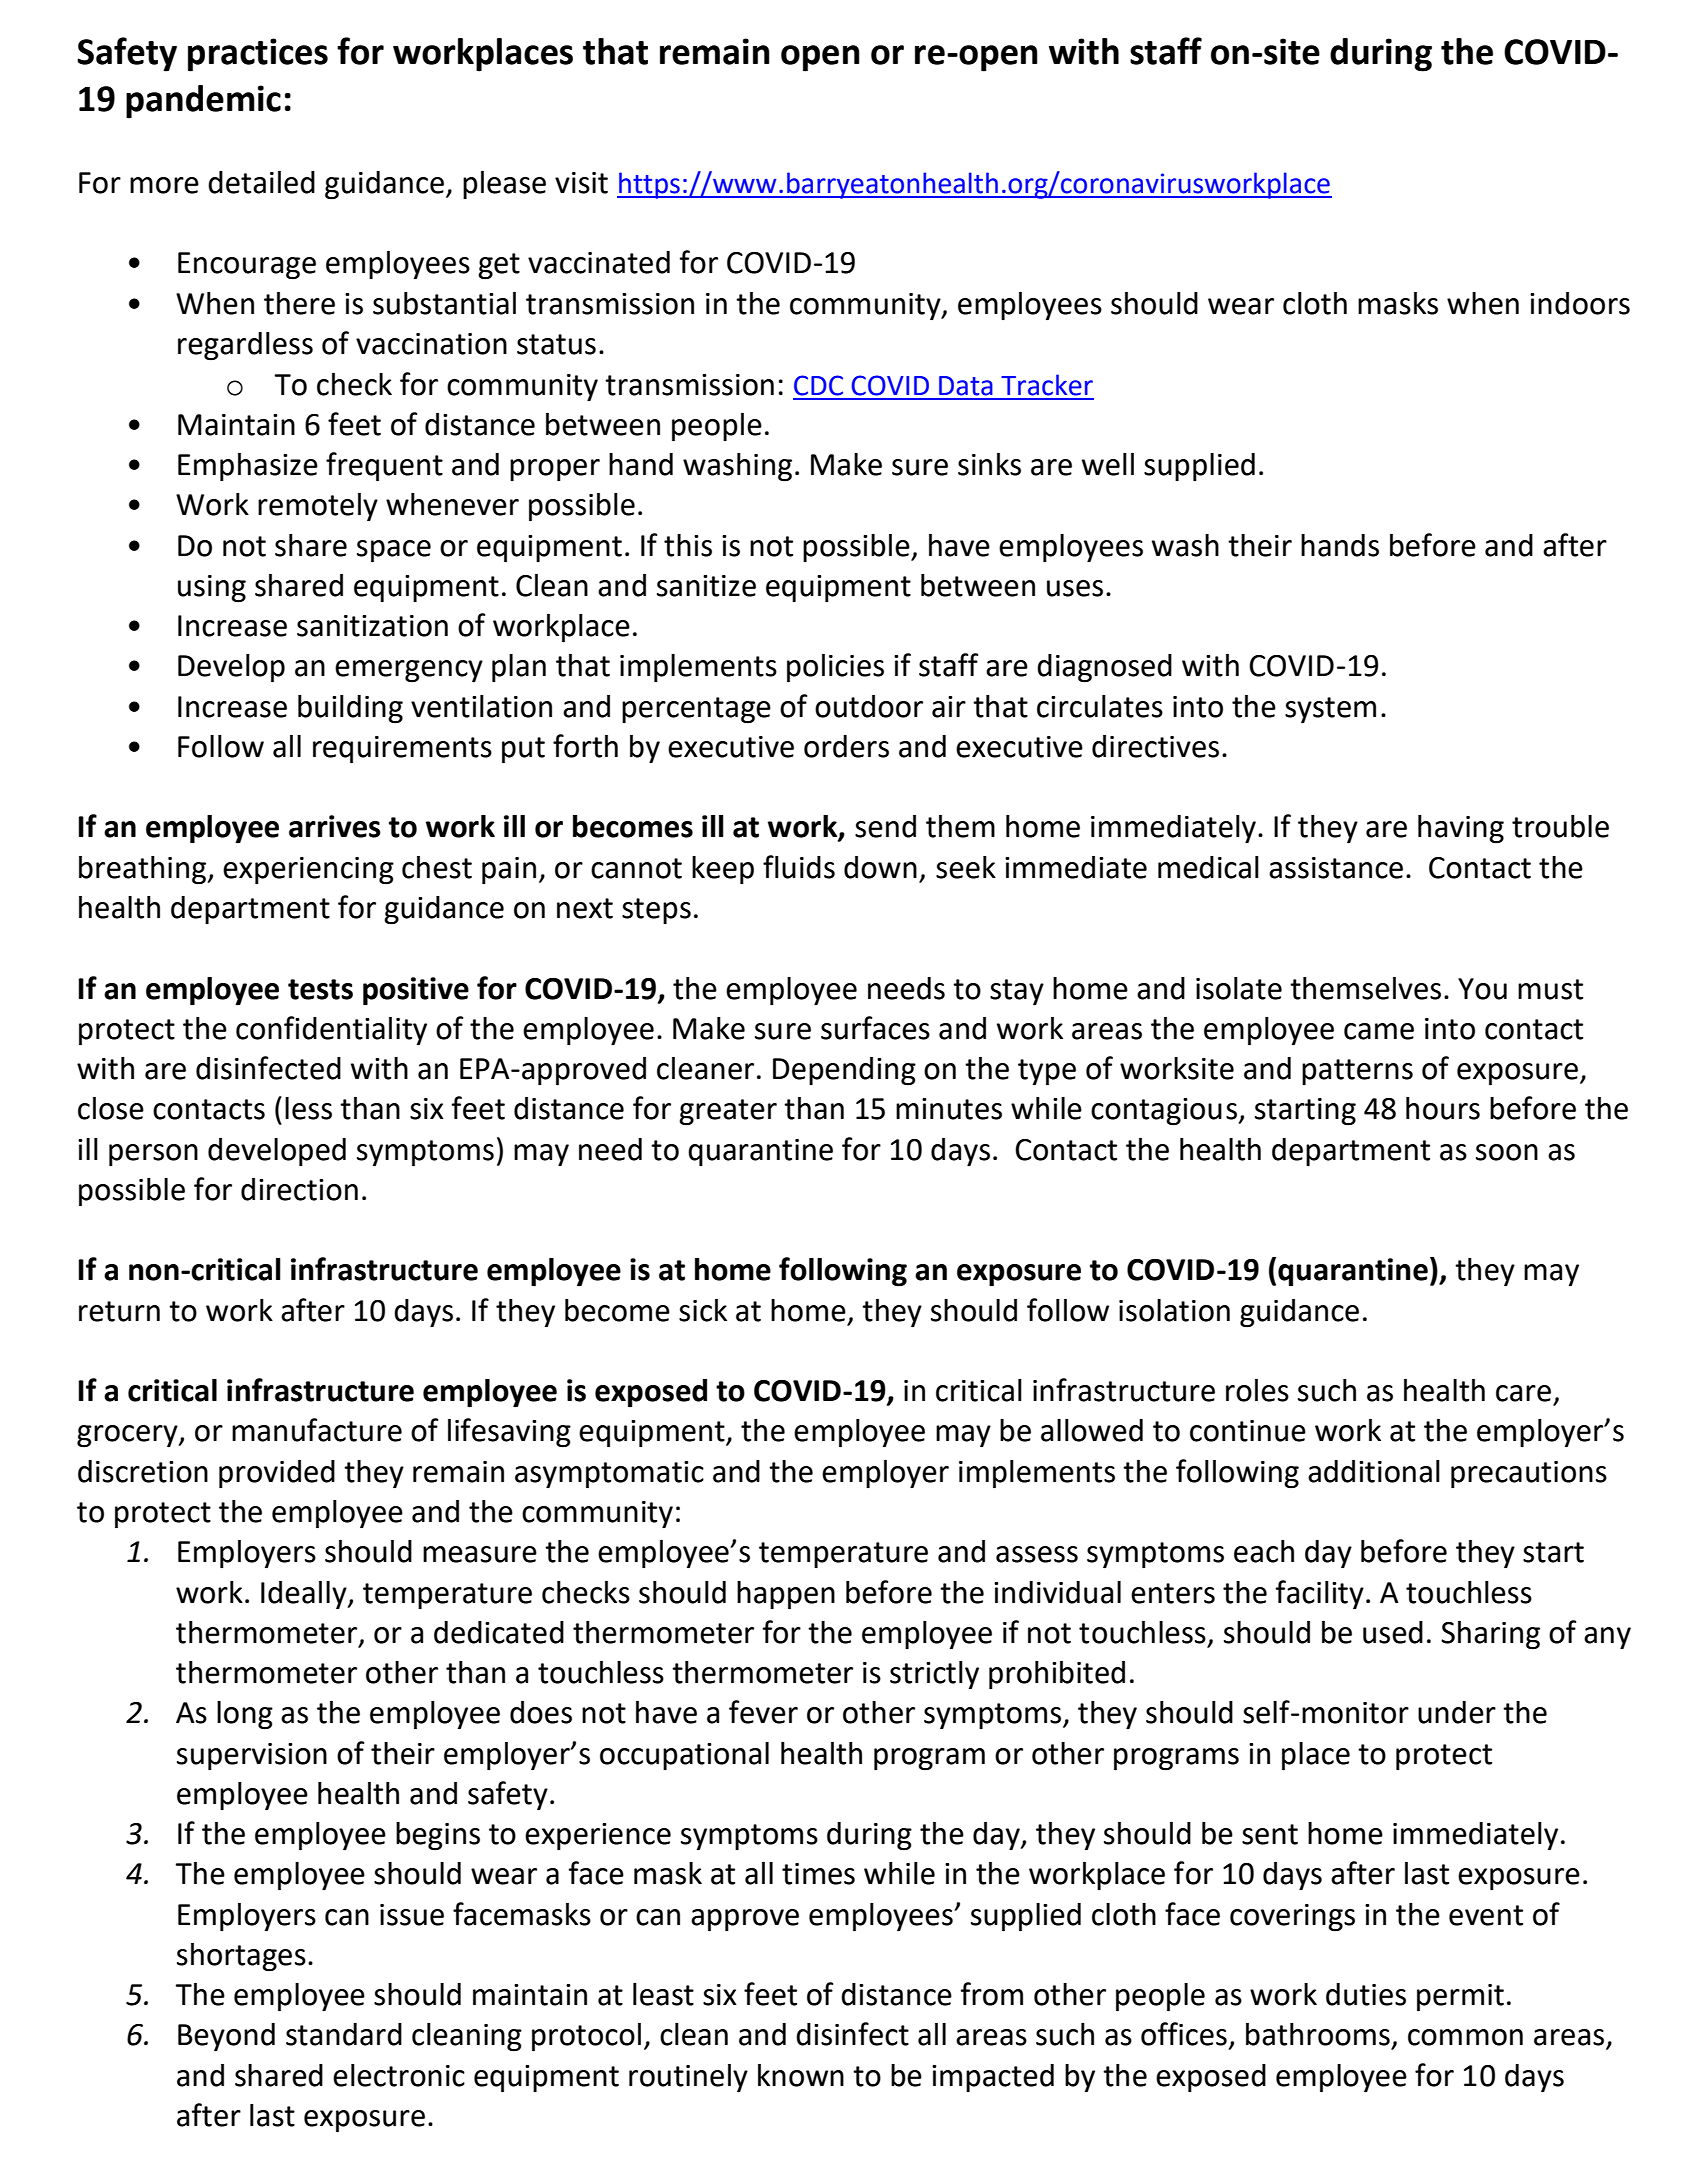  What do you see at coordinates (703, 1310) in the screenshot?
I see `sick` at bounding box center [703, 1310].
